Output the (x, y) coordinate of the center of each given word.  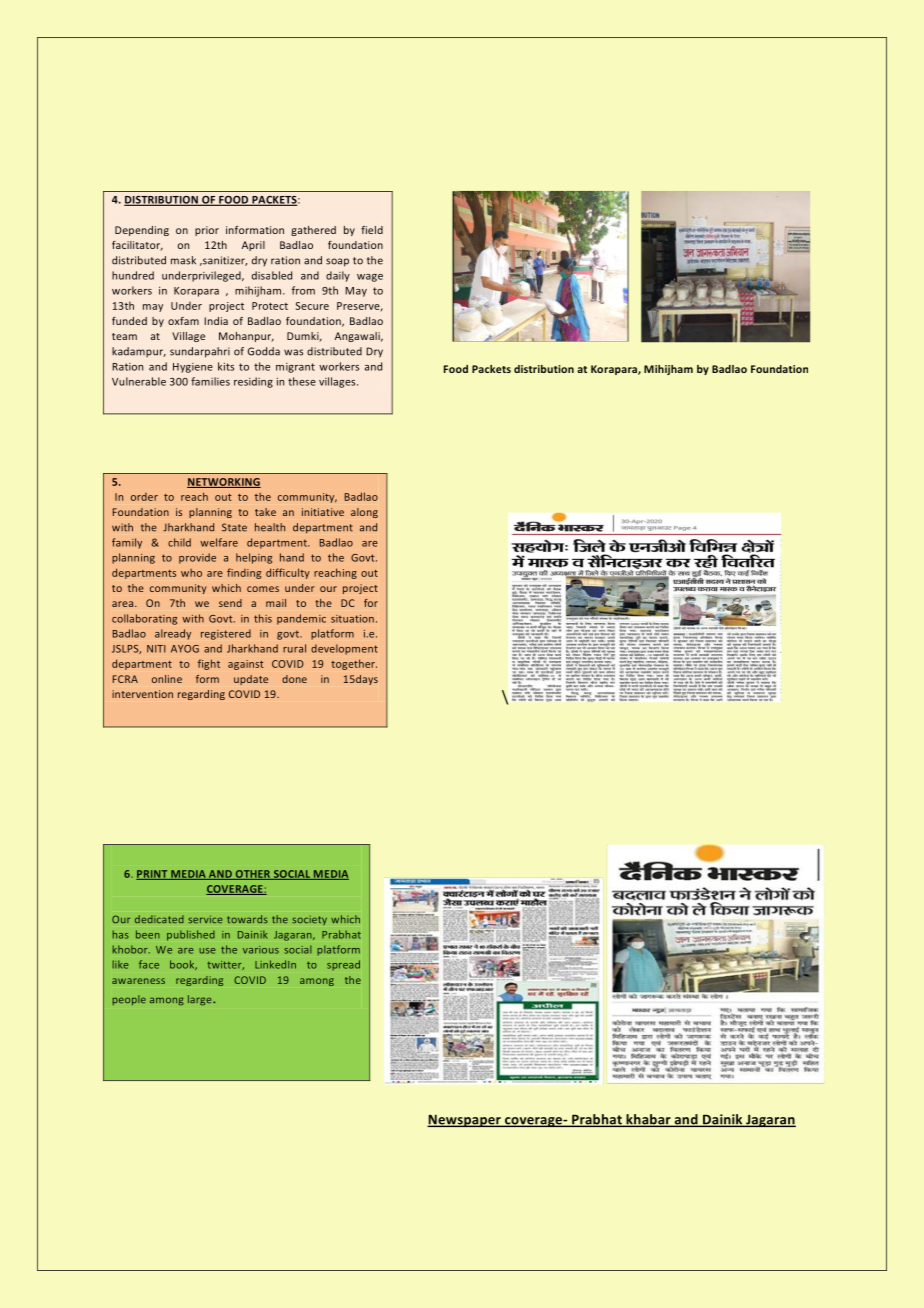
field (372, 230)
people (129, 1000)
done (294, 679)
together (354, 664)
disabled (272, 275)
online (167, 679)
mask (183, 260)
